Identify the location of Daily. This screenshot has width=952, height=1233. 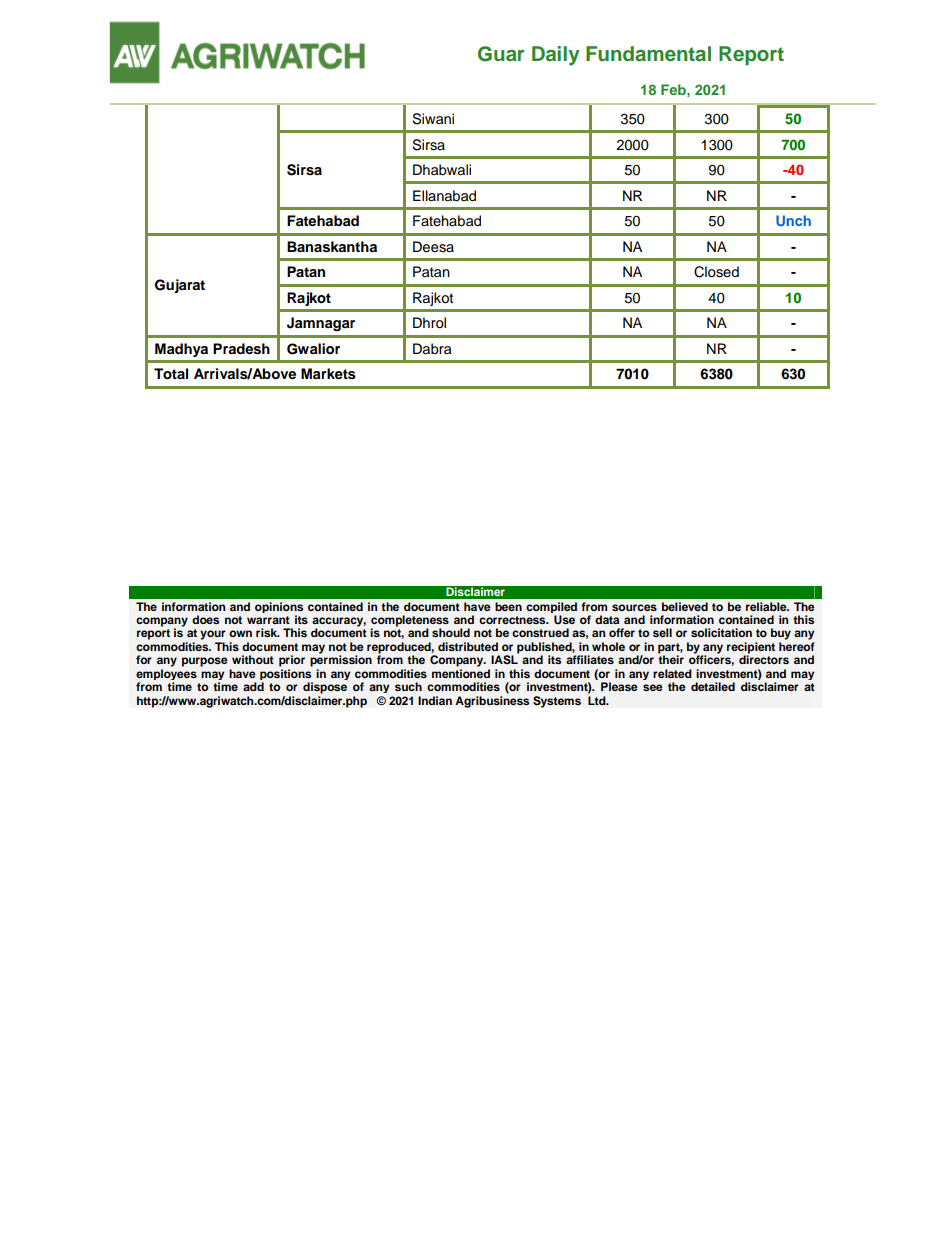
(556, 56).
